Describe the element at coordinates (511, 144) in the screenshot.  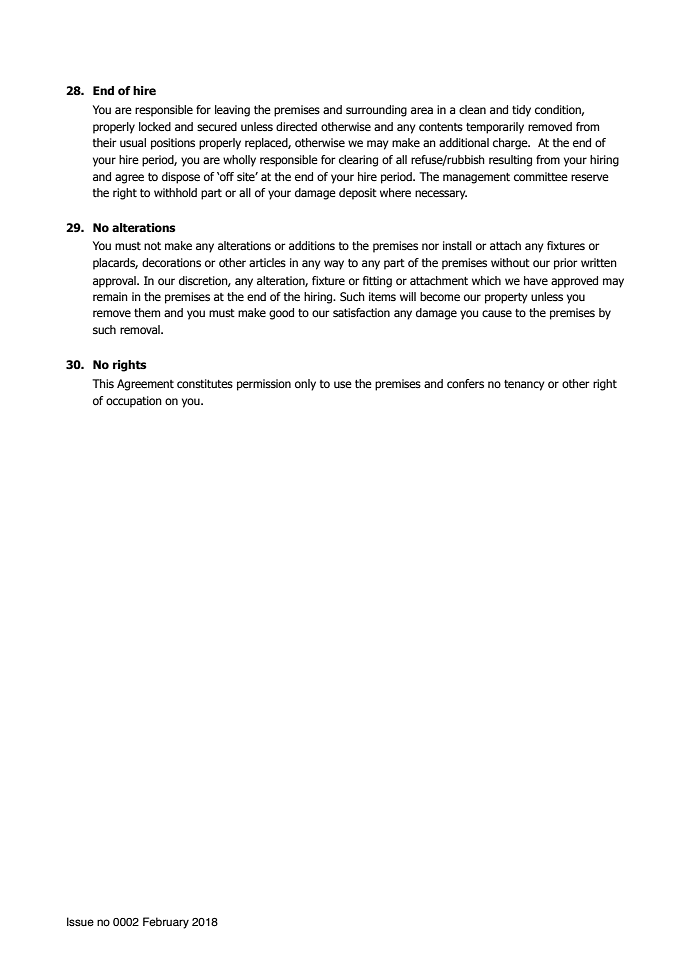
I see `charge` at that location.
